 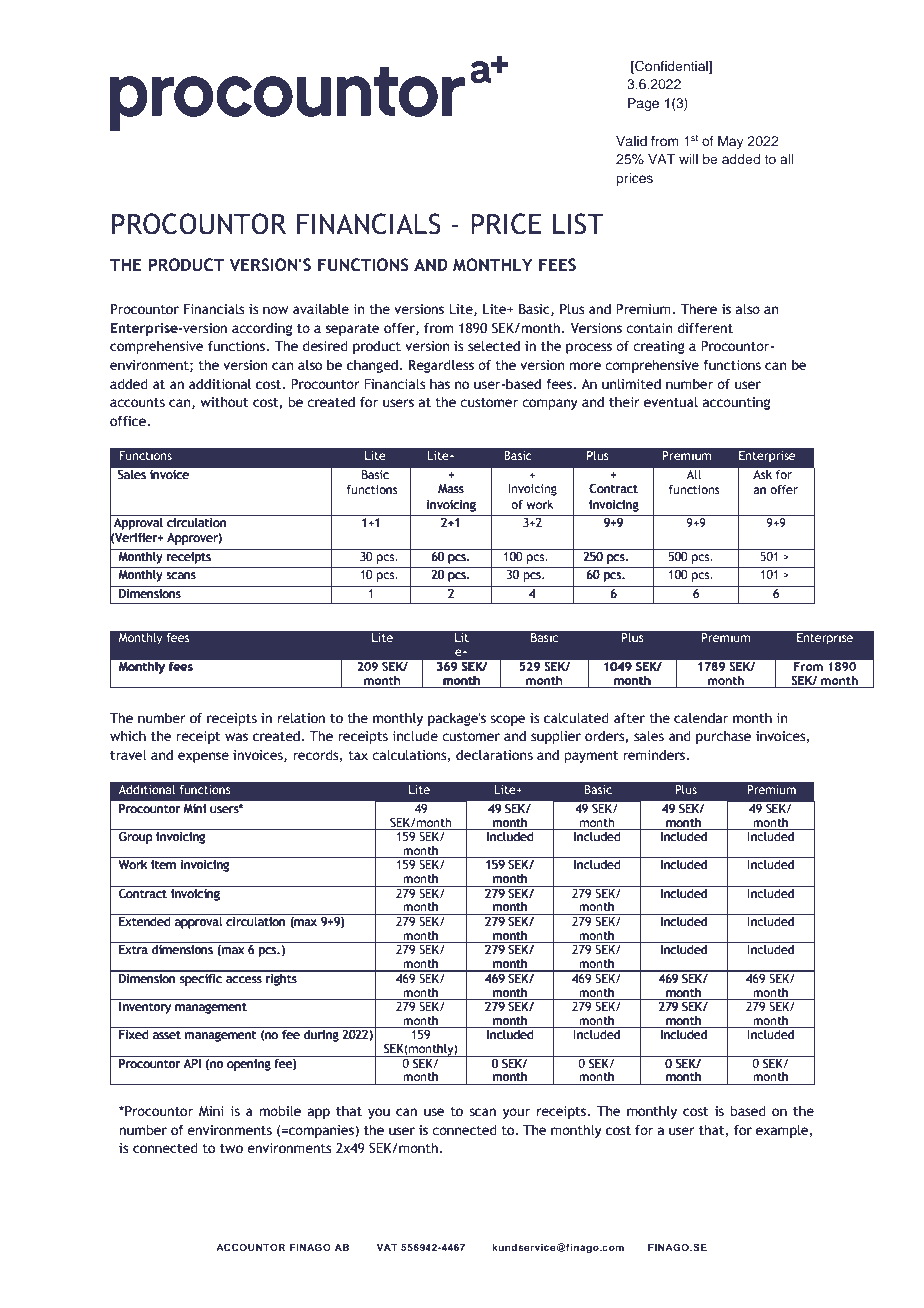 I want to click on two, so click(x=231, y=1149).
